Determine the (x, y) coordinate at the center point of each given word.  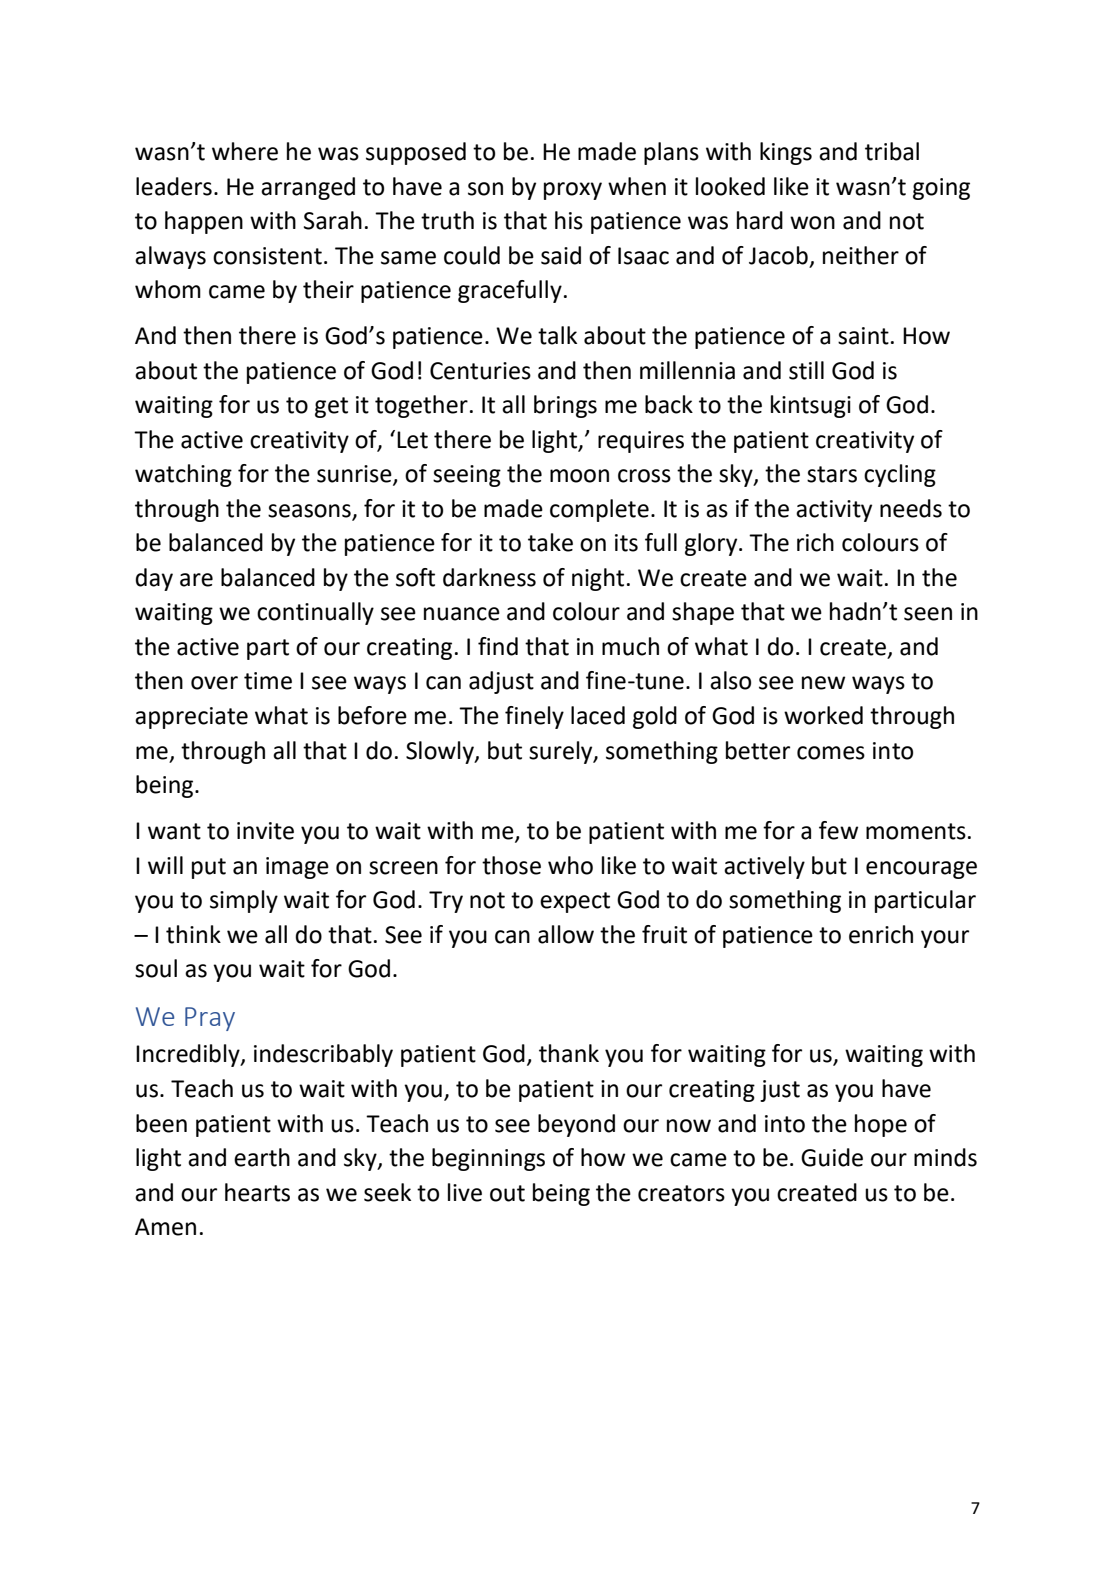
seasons (310, 512)
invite (265, 831)
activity (834, 511)
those (511, 865)
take (550, 542)
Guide (832, 1157)
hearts (257, 1192)
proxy (573, 191)
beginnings (488, 1159)
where (245, 151)
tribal (892, 151)
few (838, 830)
